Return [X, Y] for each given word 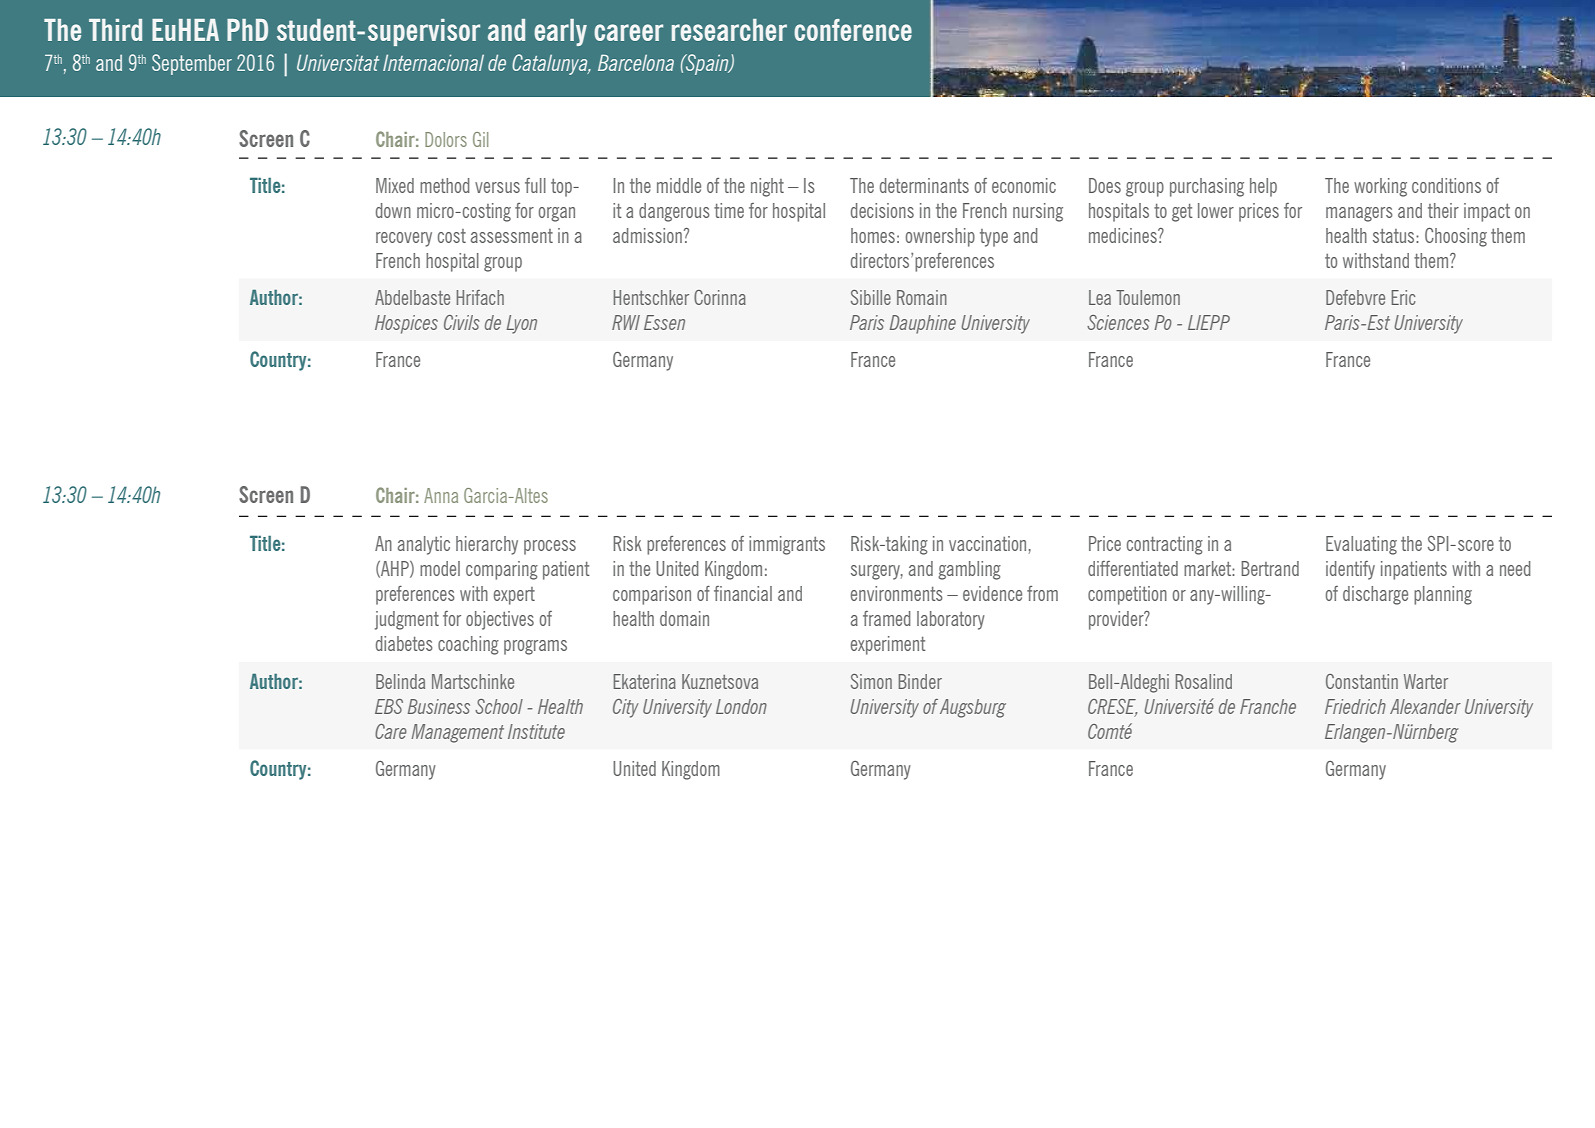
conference [853, 30]
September [192, 64]
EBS [389, 706]
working [1380, 187]
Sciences [1118, 322]
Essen [664, 322]
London [741, 706]
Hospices [406, 324]
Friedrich [1355, 706]
